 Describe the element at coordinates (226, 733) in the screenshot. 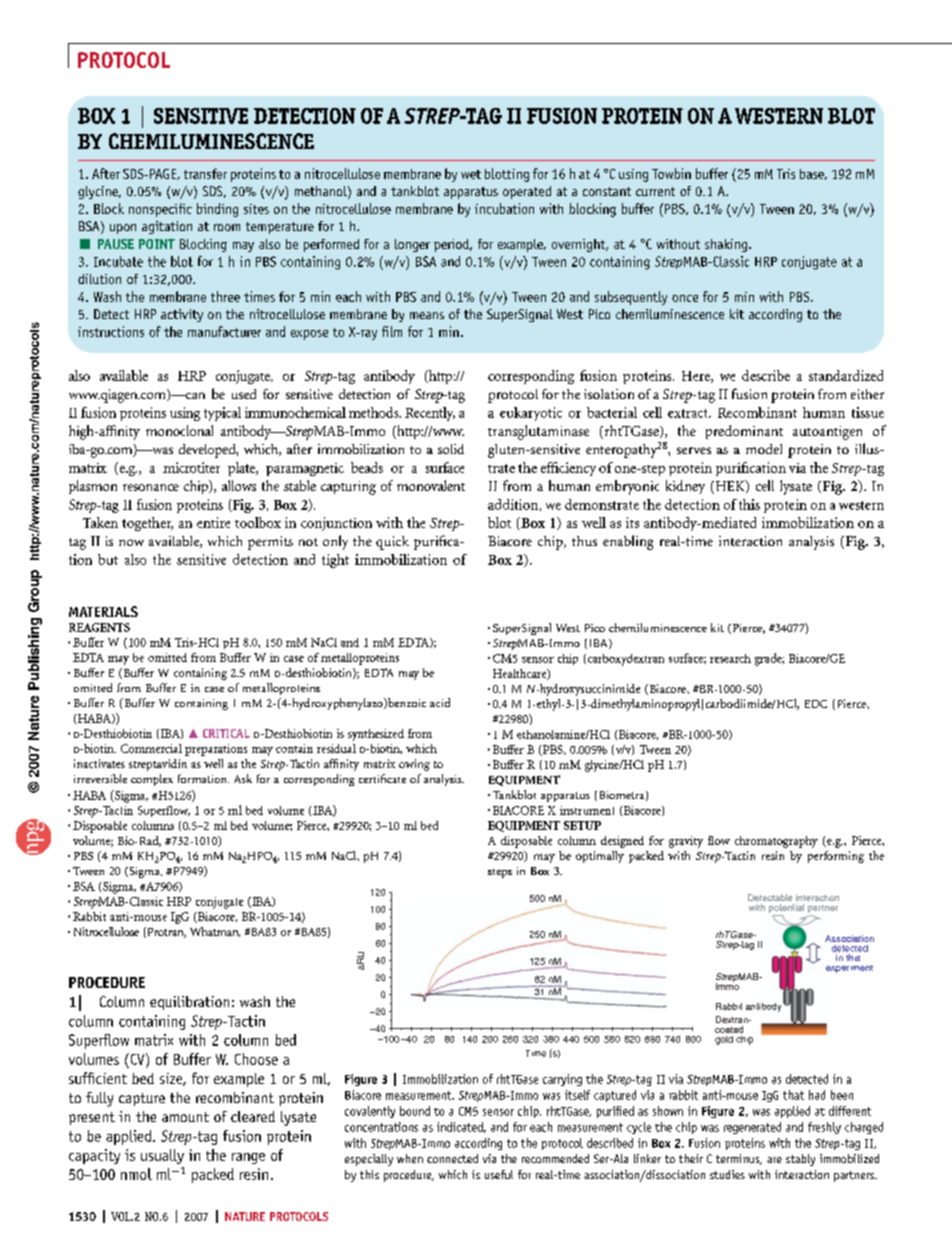

I see `CRITICAL` at that location.
